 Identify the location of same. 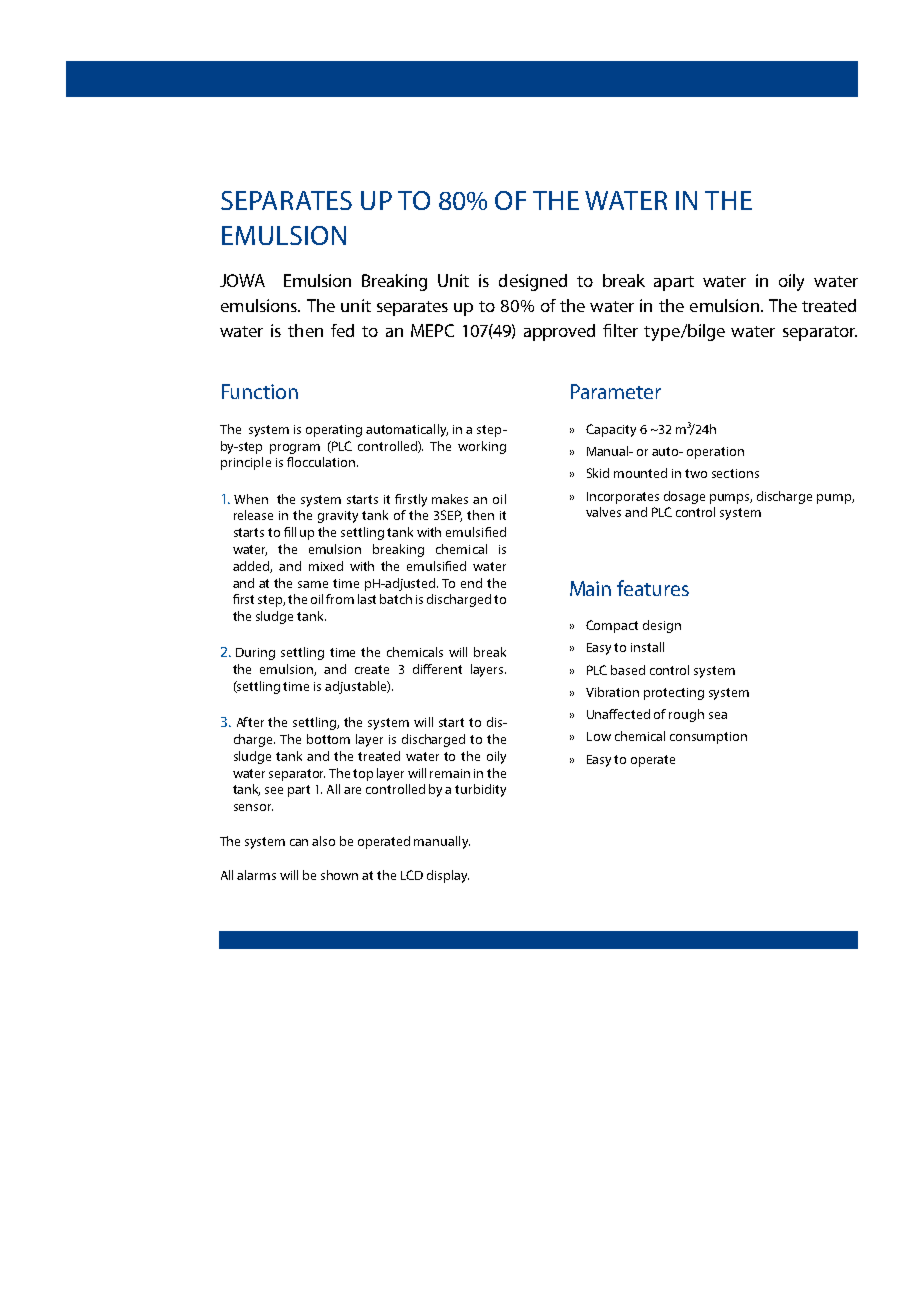
(313, 584).
